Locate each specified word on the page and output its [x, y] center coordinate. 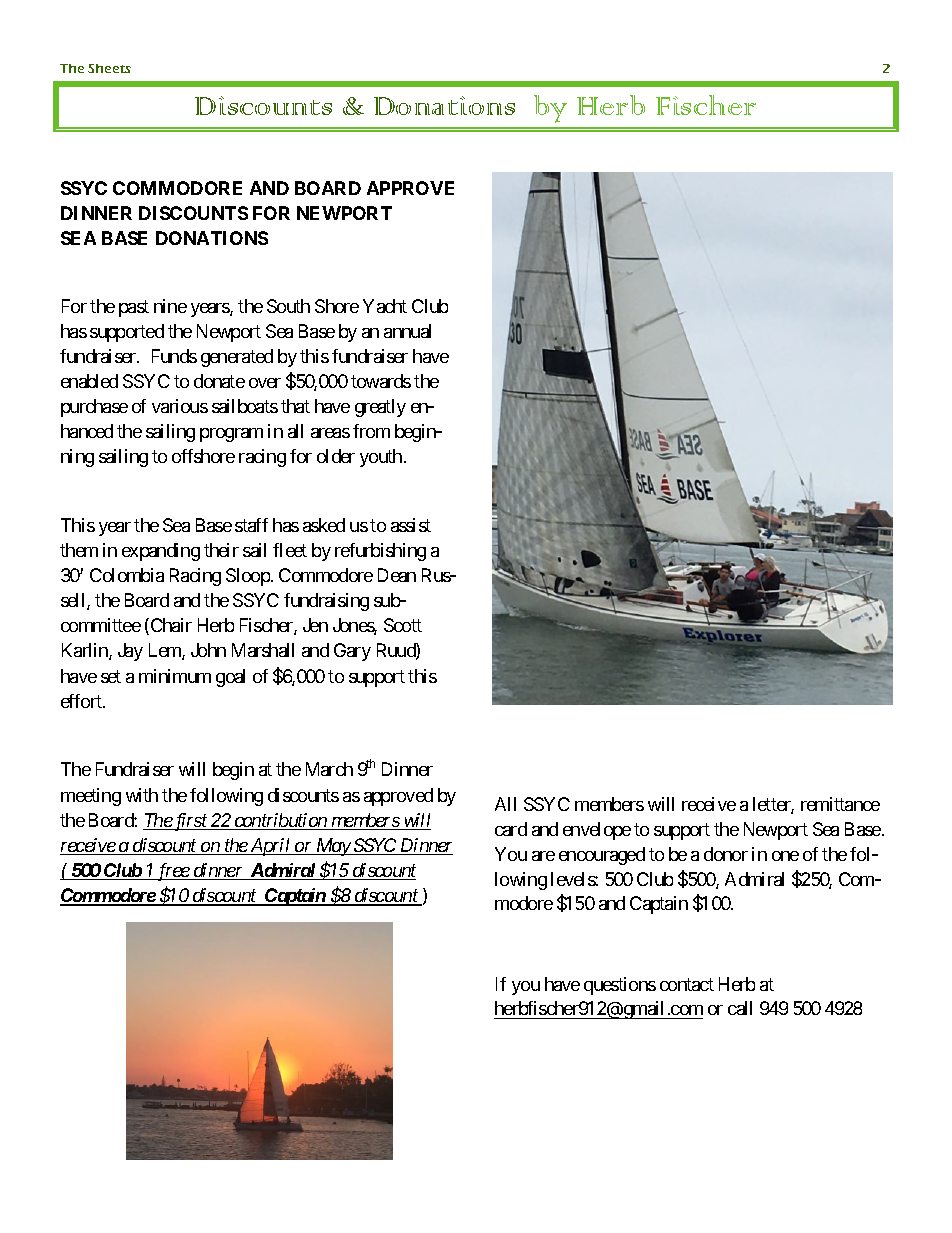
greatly [380, 408]
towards [381, 381]
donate [219, 381]
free [173, 872]
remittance [840, 804]
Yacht [385, 306]
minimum [175, 676]
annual [407, 331]
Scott [403, 625]
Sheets [109, 68]
